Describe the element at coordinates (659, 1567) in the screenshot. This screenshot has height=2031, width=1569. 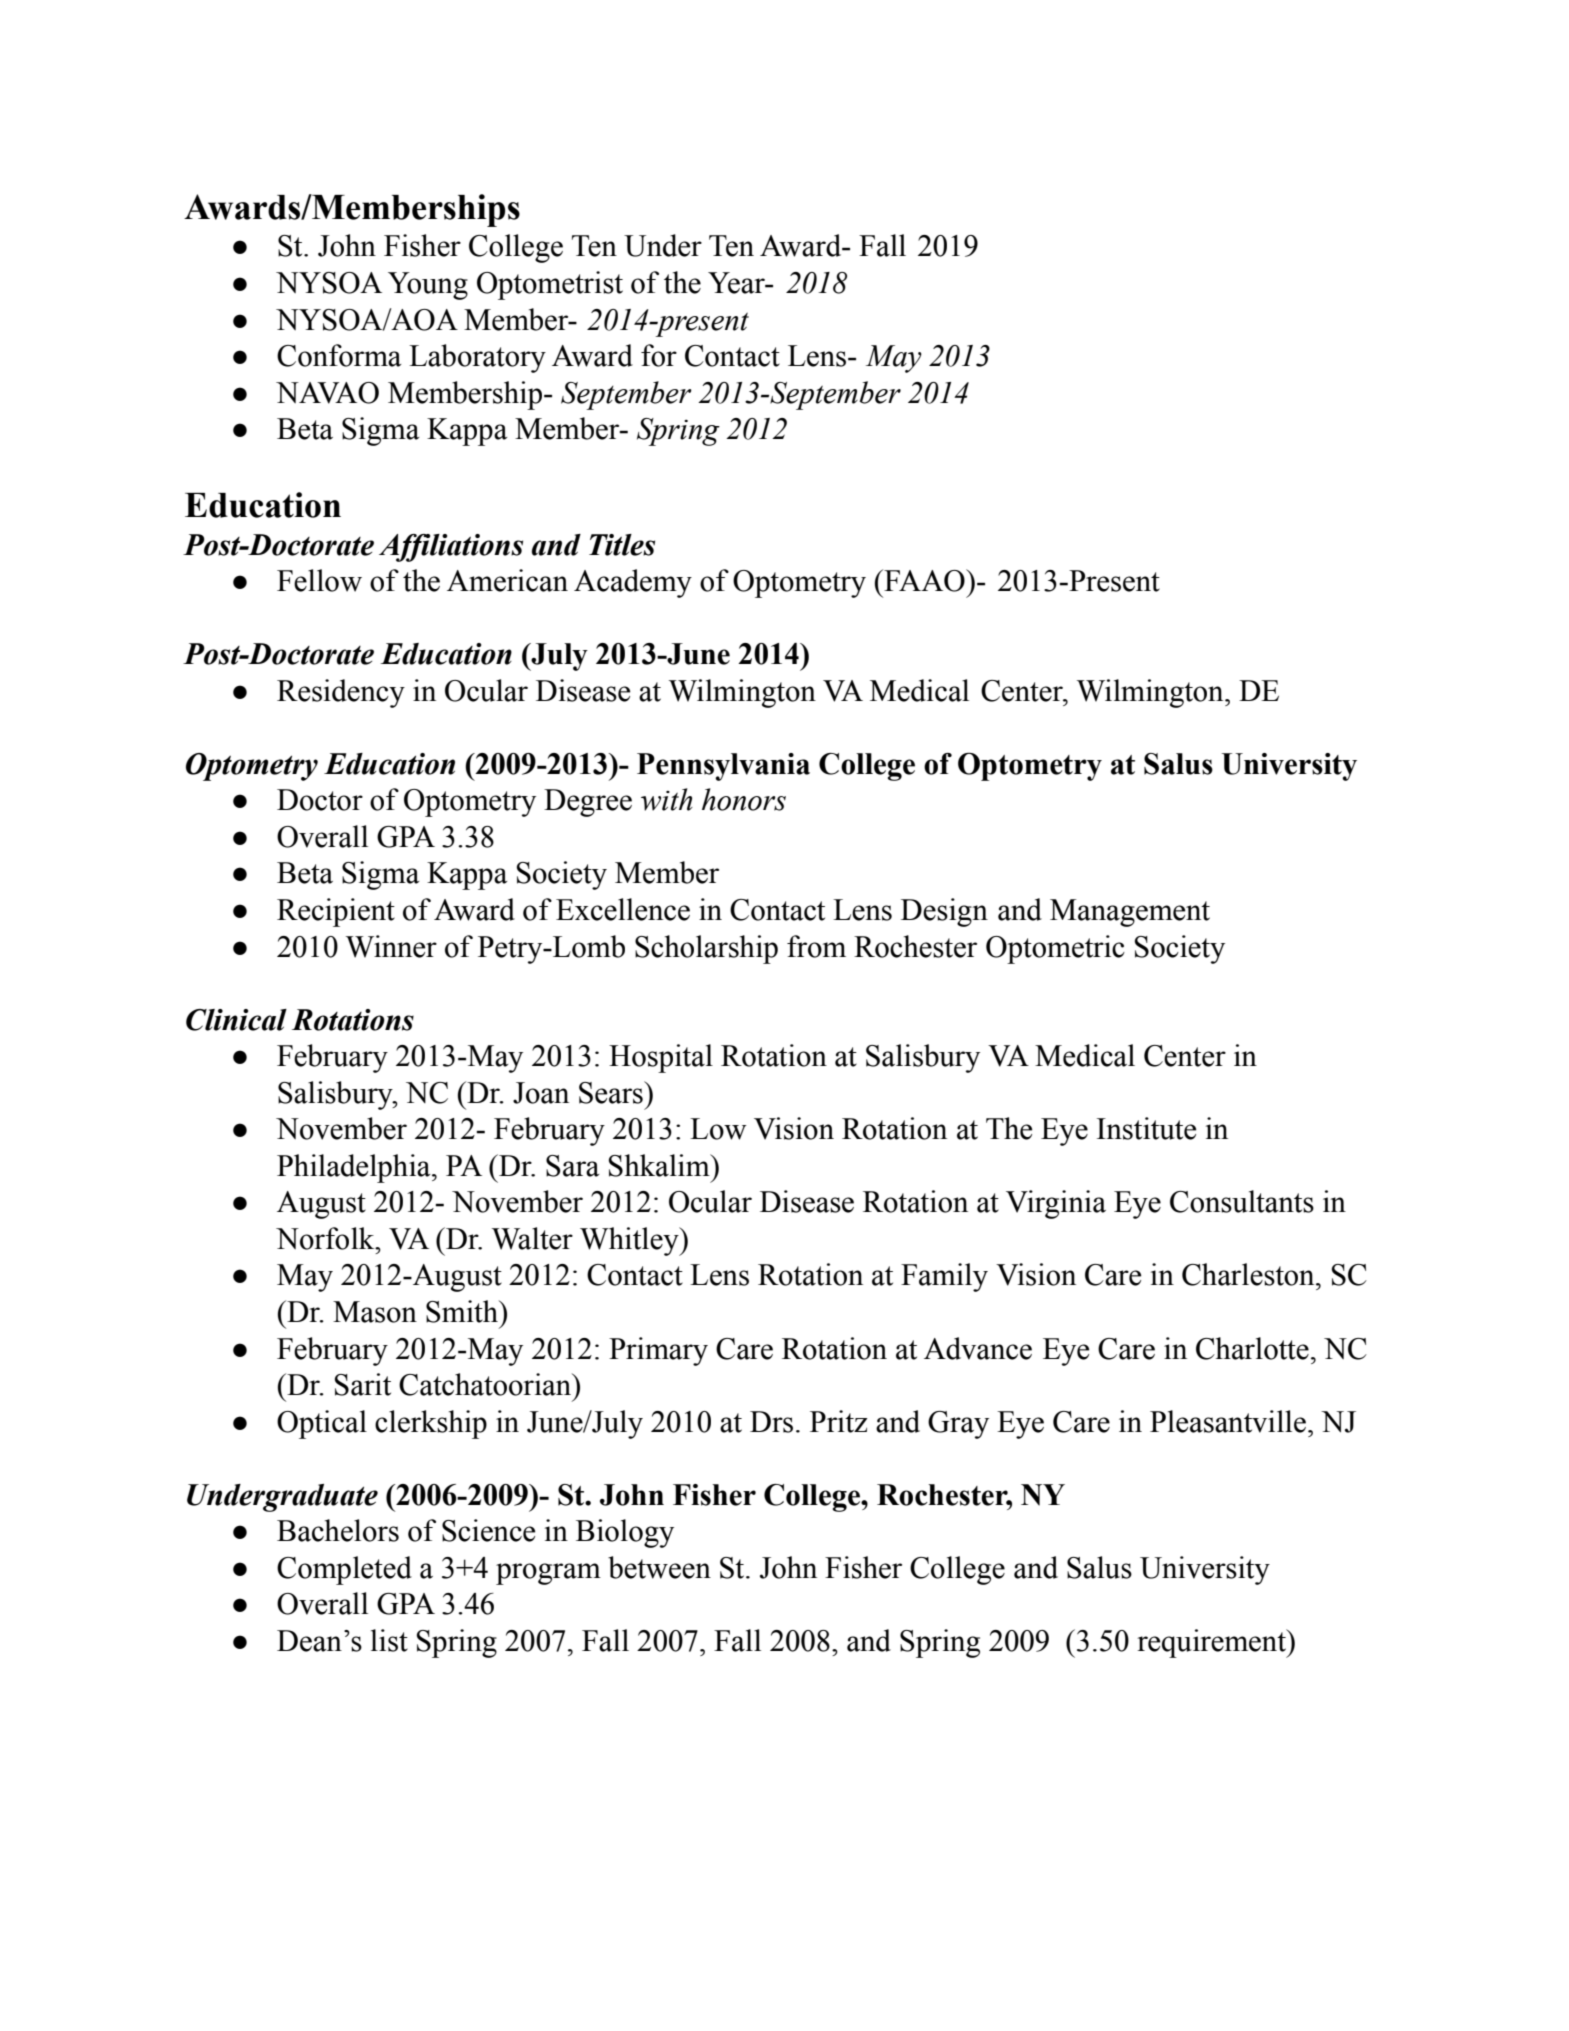
I see `between` at that location.
